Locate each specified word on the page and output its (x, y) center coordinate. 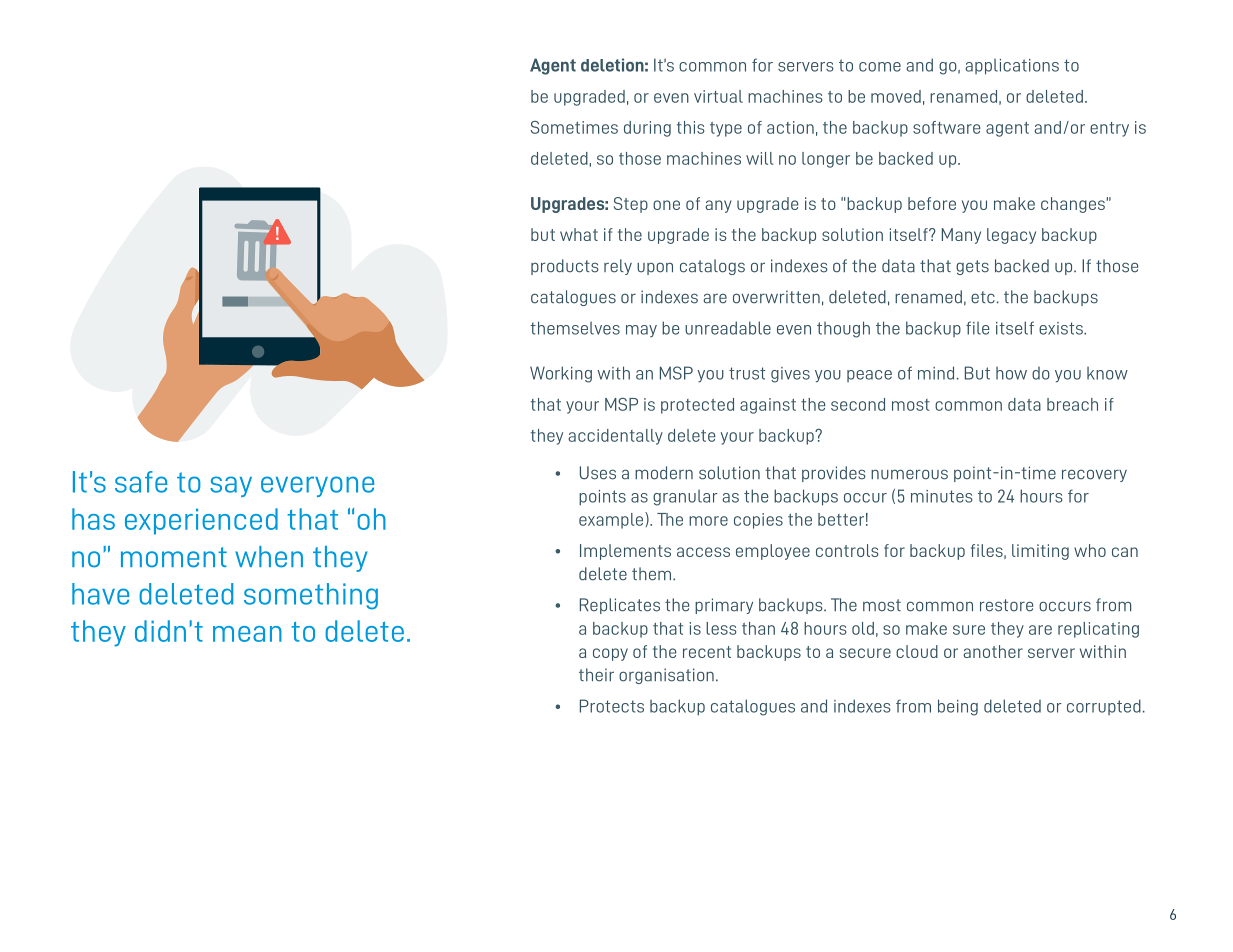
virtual (718, 96)
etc (983, 297)
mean (247, 634)
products (565, 267)
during (647, 129)
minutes (942, 496)
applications (1012, 67)
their (596, 675)
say (231, 486)
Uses (598, 473)
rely (618, 267)
